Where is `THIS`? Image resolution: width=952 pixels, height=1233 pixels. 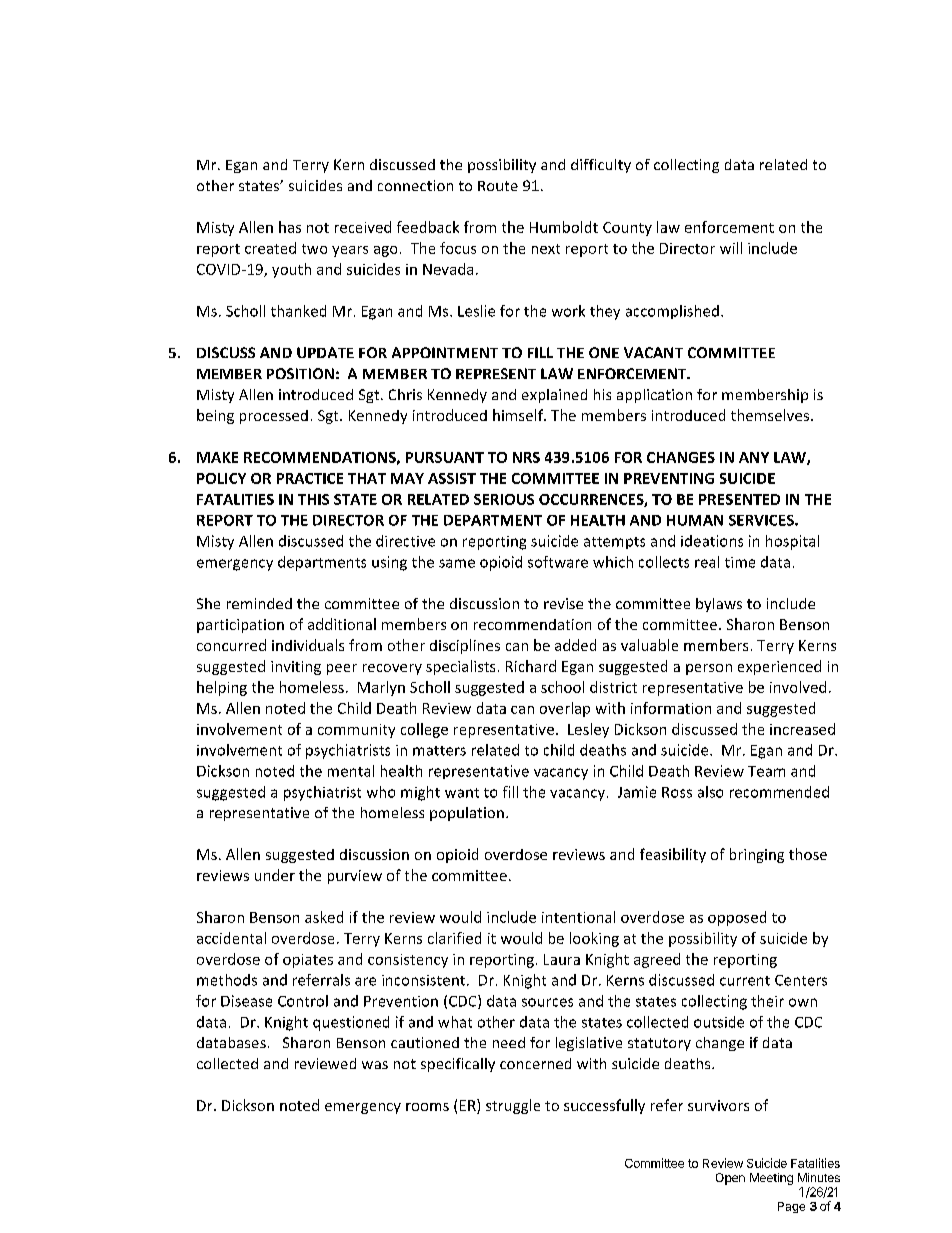 THIS is located at coordinates (313, 499).
